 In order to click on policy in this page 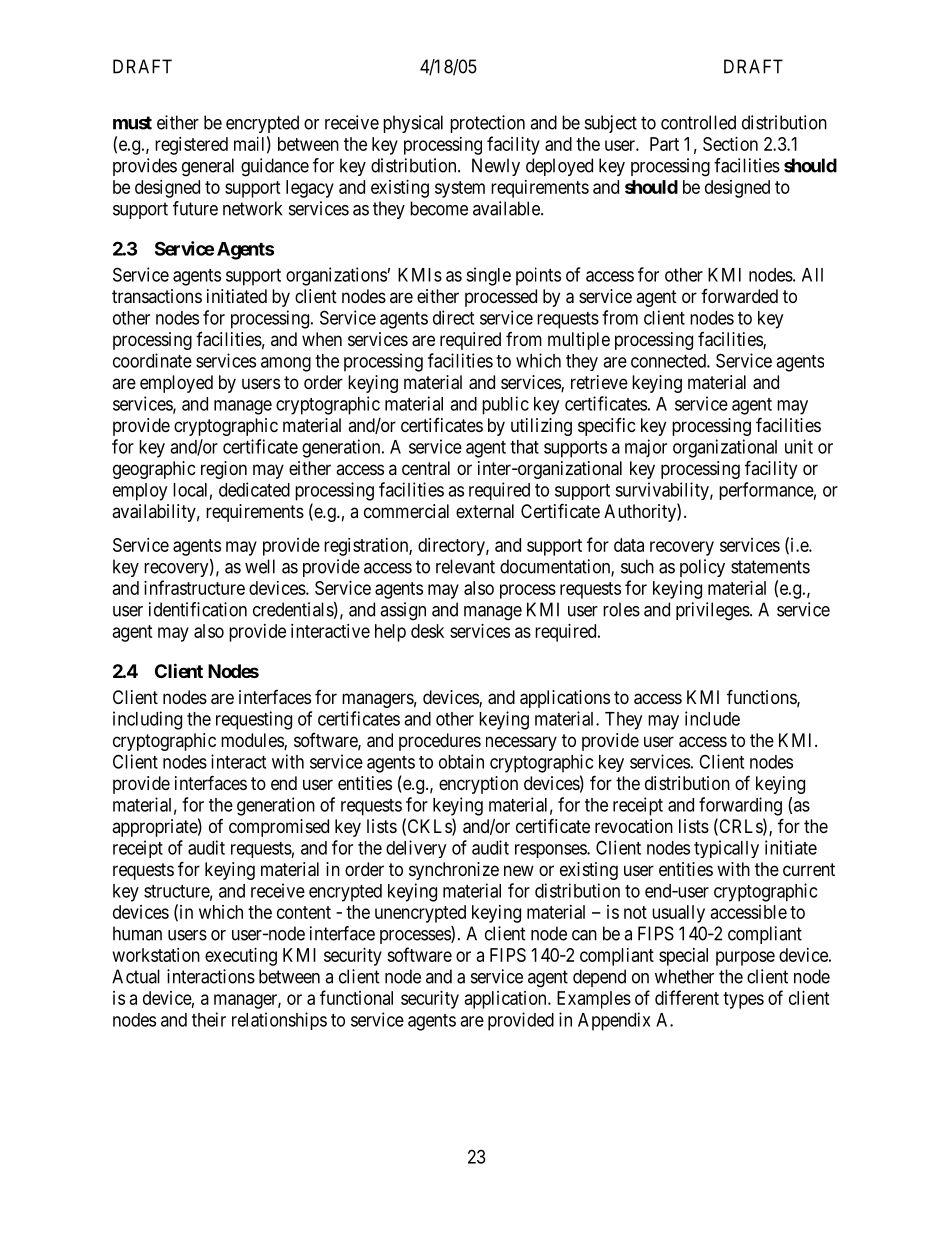, I will do `click(702, 568)`.
